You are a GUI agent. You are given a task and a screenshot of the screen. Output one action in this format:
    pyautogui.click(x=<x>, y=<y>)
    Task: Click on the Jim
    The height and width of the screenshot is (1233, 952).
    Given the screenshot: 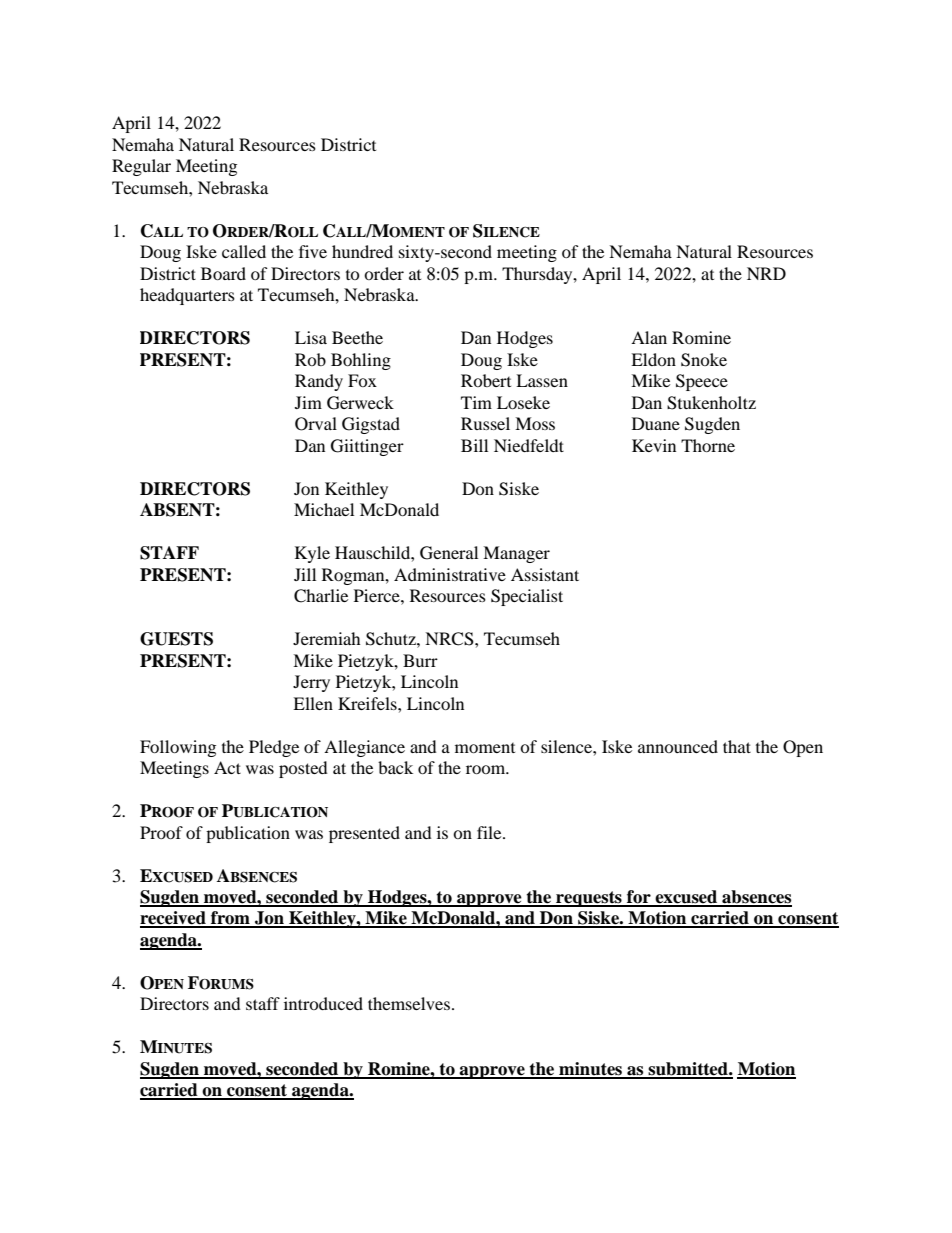 What is the action you would take?
    pyautogui.click(x=308, y=402)
